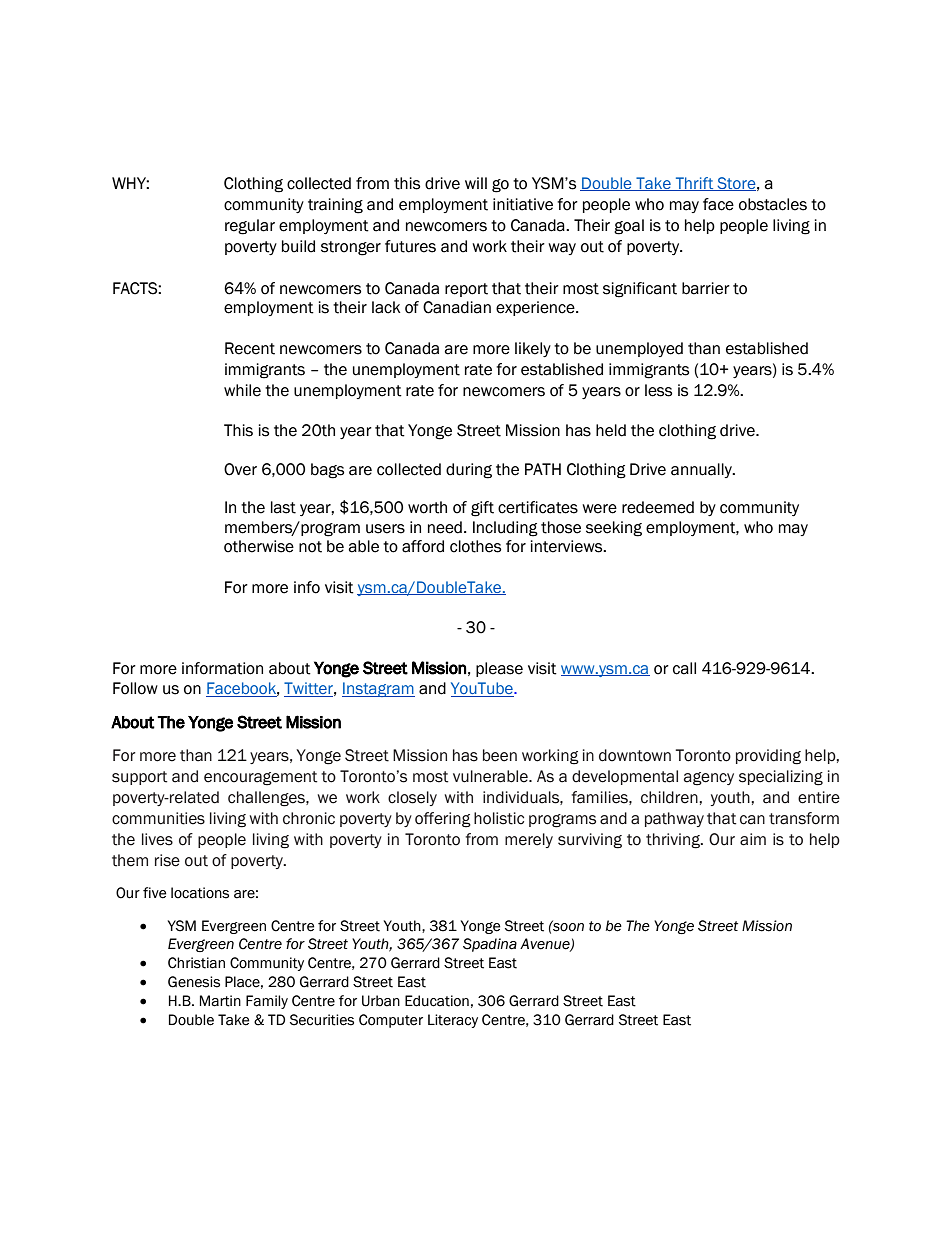  I want to click on less, so click(658, 390).
